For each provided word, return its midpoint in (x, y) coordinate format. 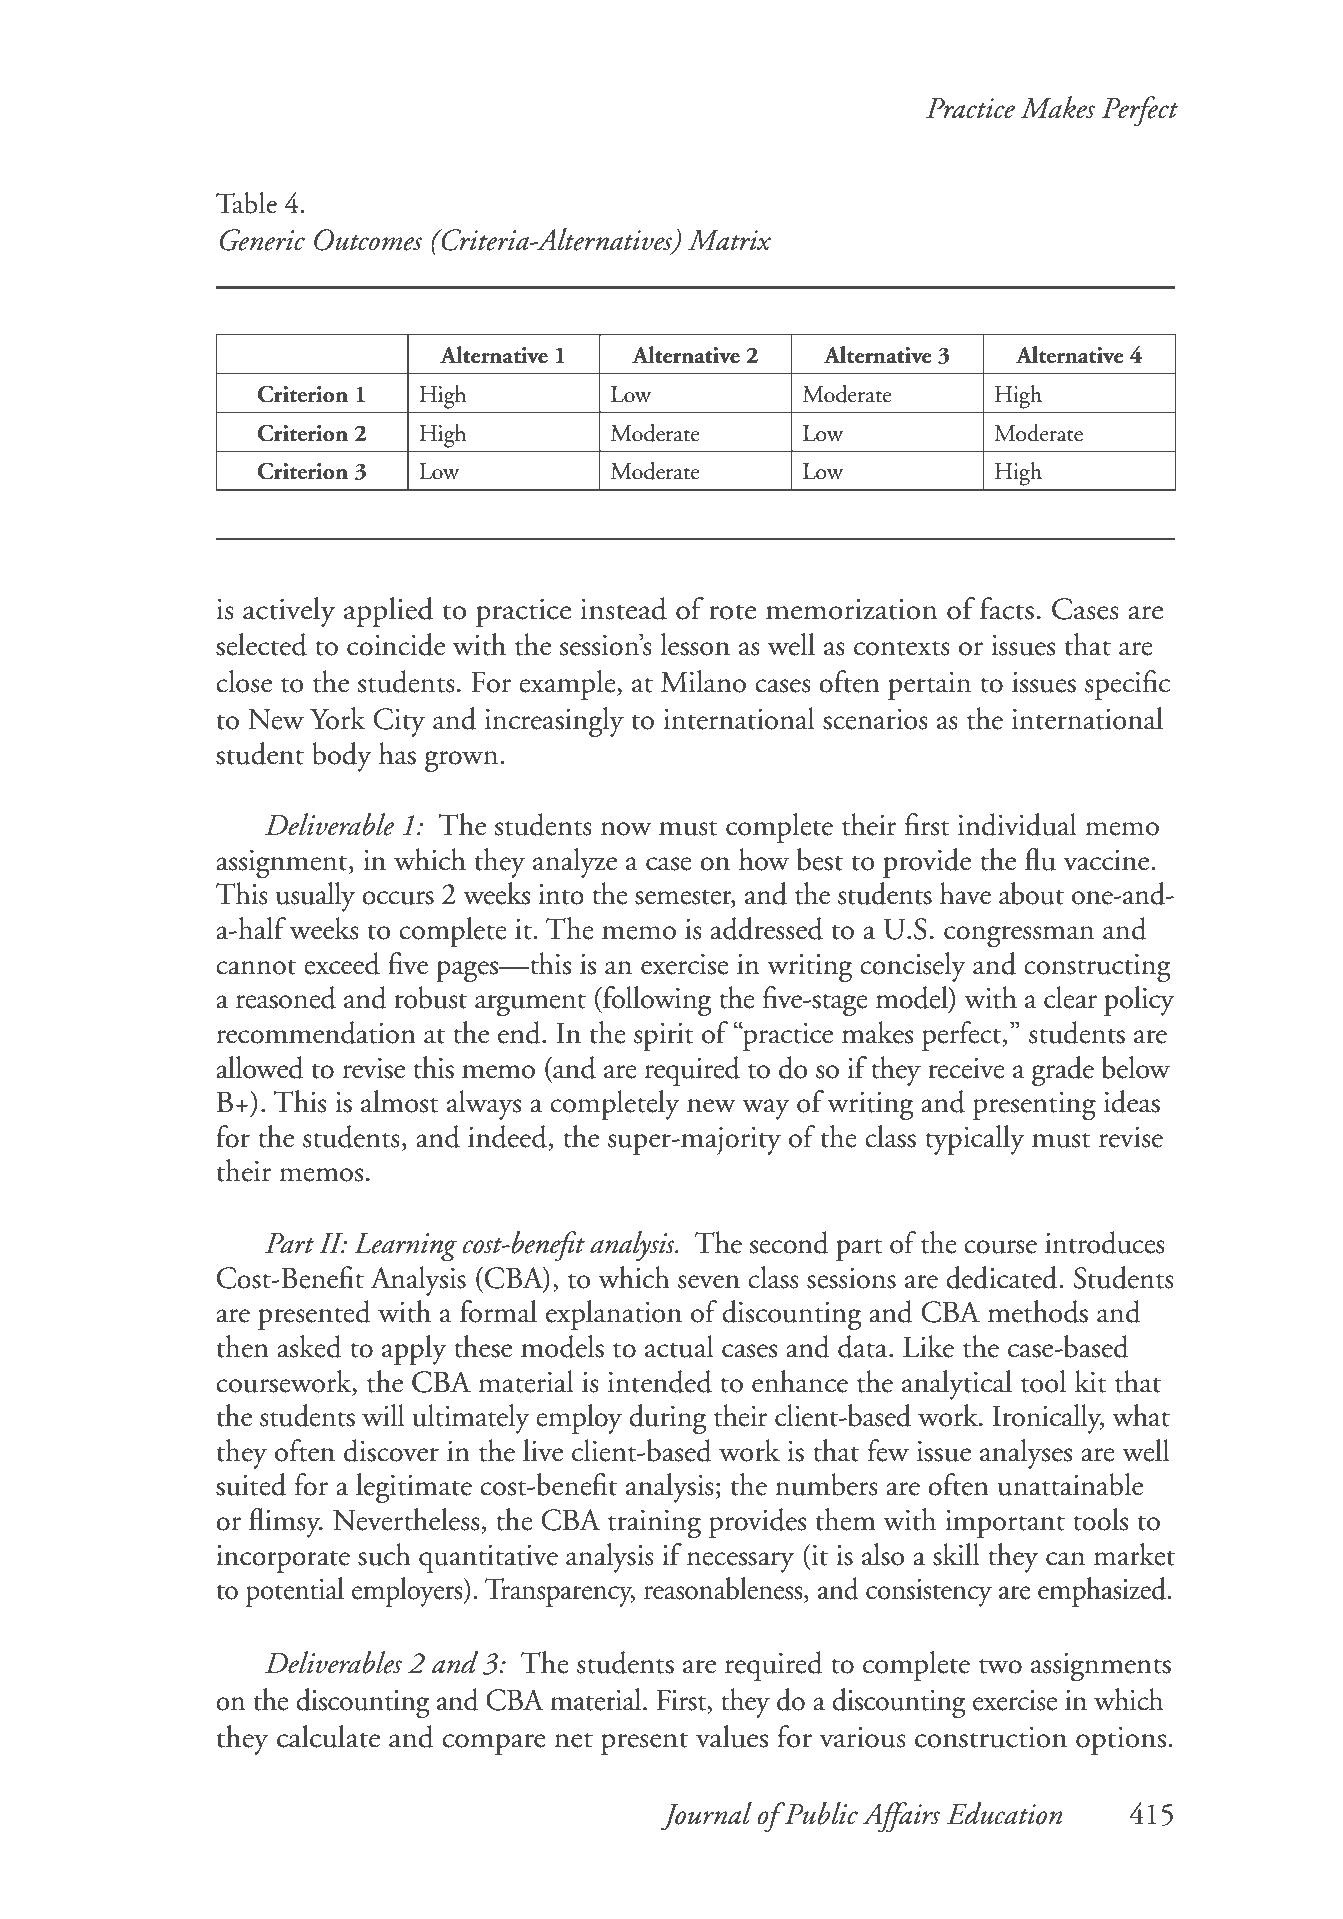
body (342, 757)
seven (709, 1282)
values (732, 1736)
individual (1017, 824)
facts (1007, 608)
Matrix (729, 240)
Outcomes (368, 240)
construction (991, 1737)
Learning (405, 1247)
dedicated (1003, 1277)
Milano (703, 681)
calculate (328, 1736)
